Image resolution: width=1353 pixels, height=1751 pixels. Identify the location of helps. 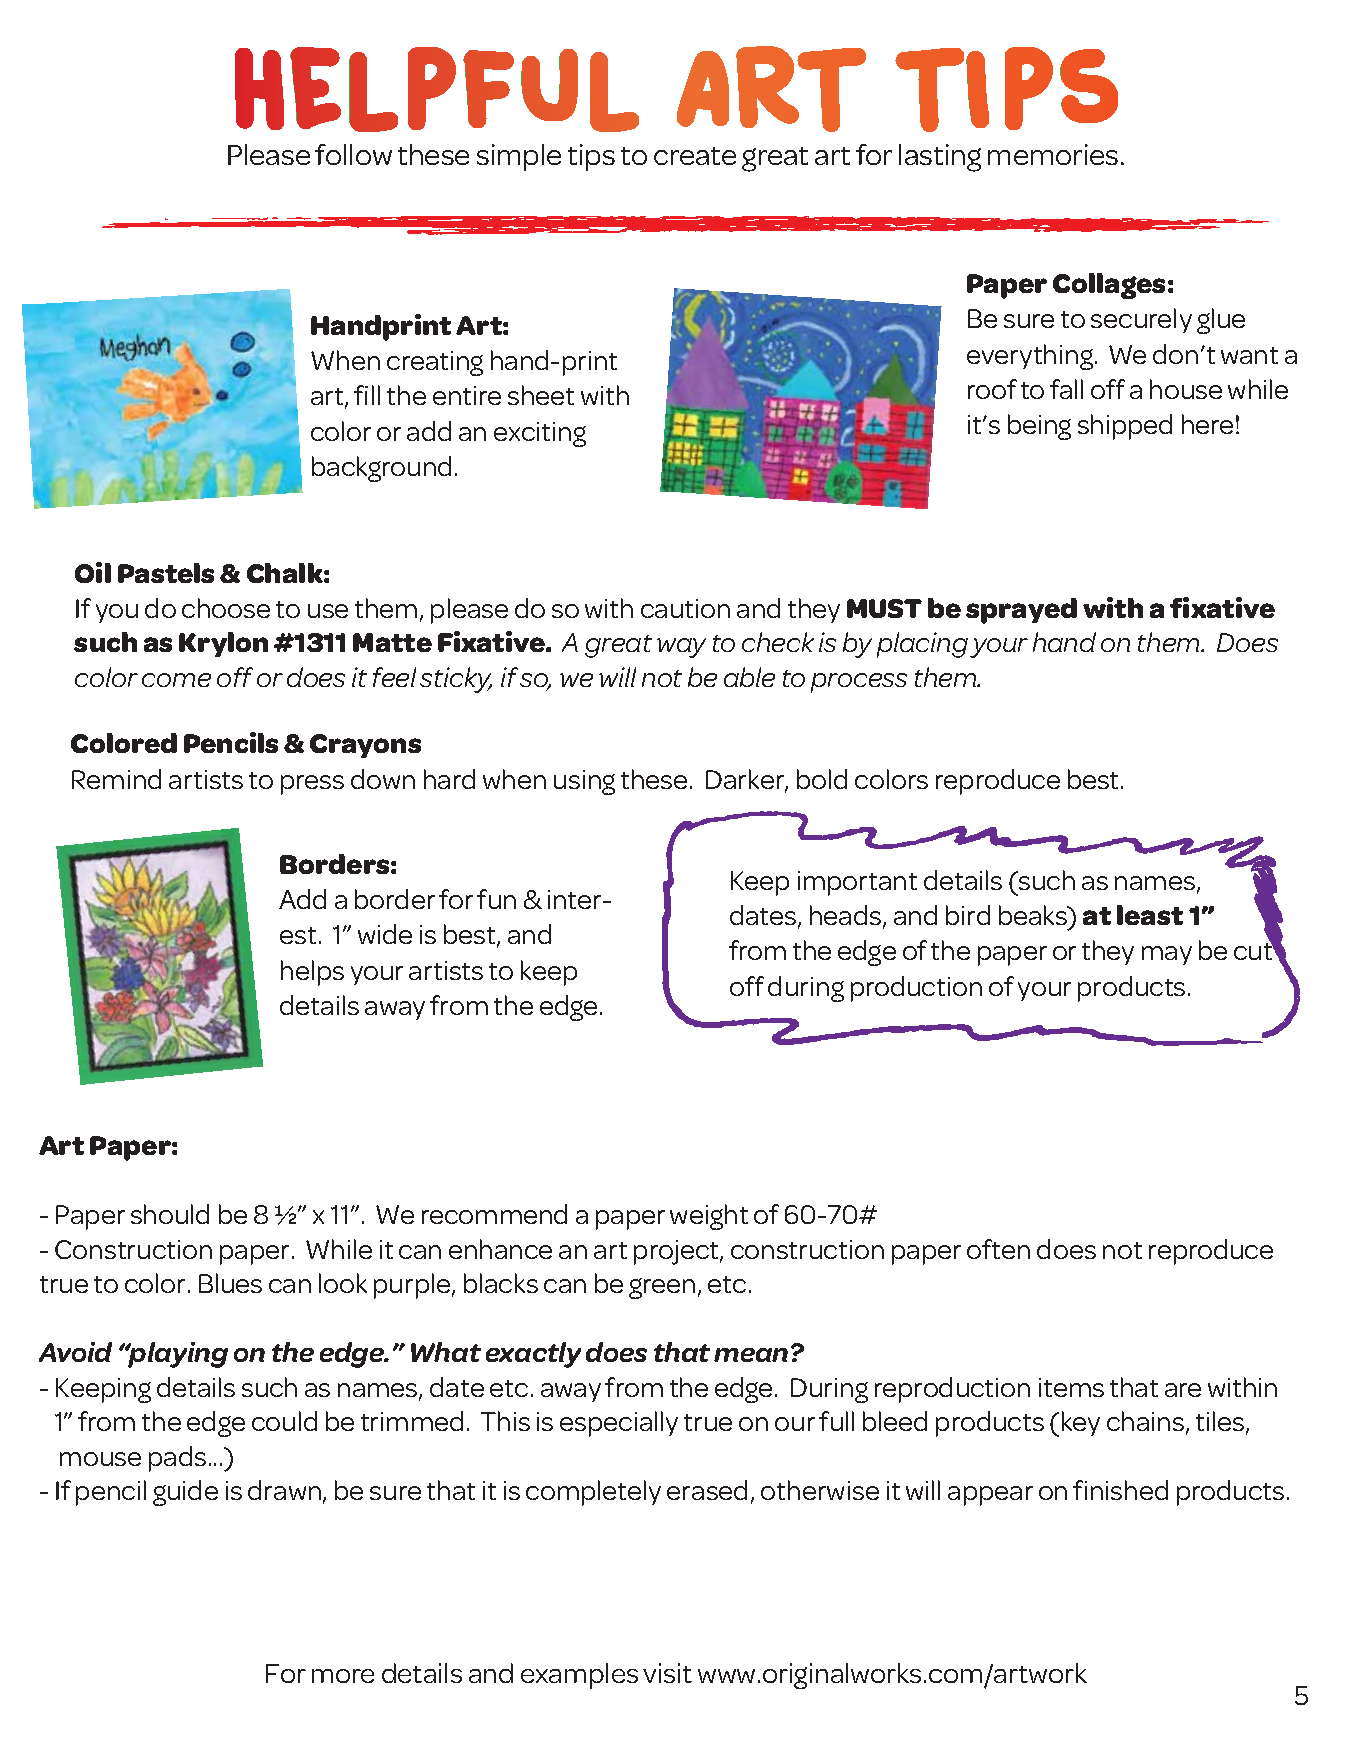
(312, 973).
